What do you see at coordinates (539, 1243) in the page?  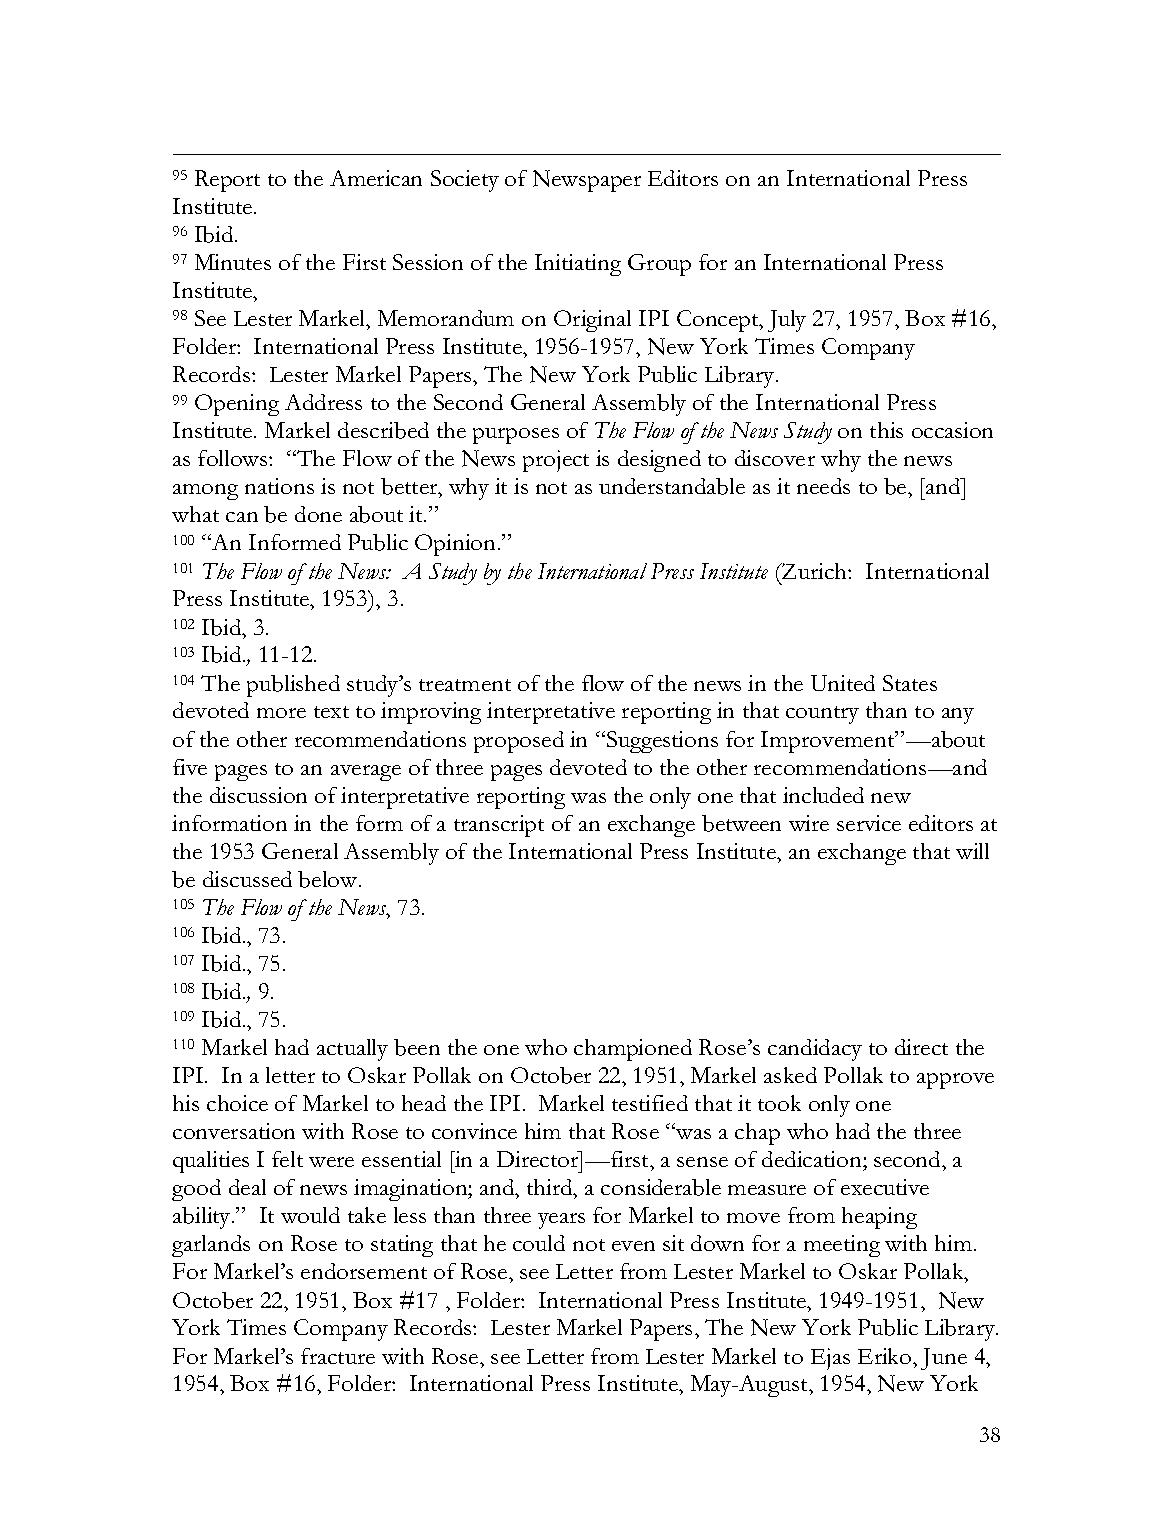 I see `could` at bounding box center [539, 1243].
